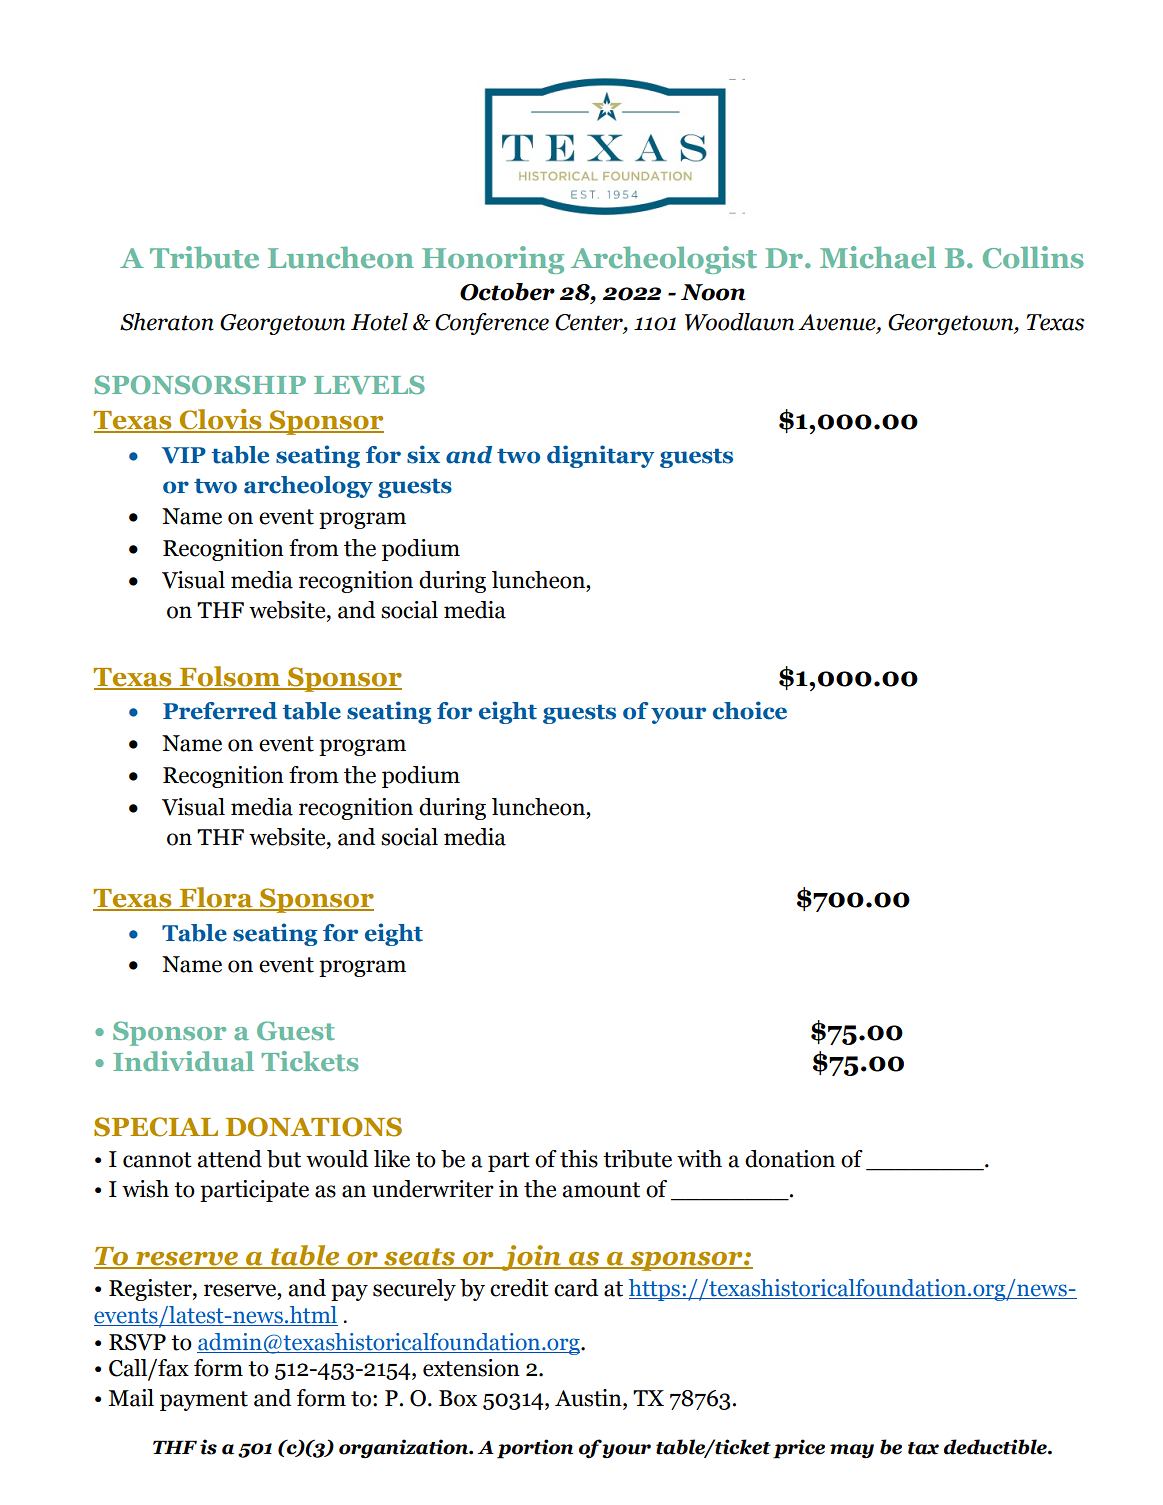  I want to click on payment, so click(204, 1401).
